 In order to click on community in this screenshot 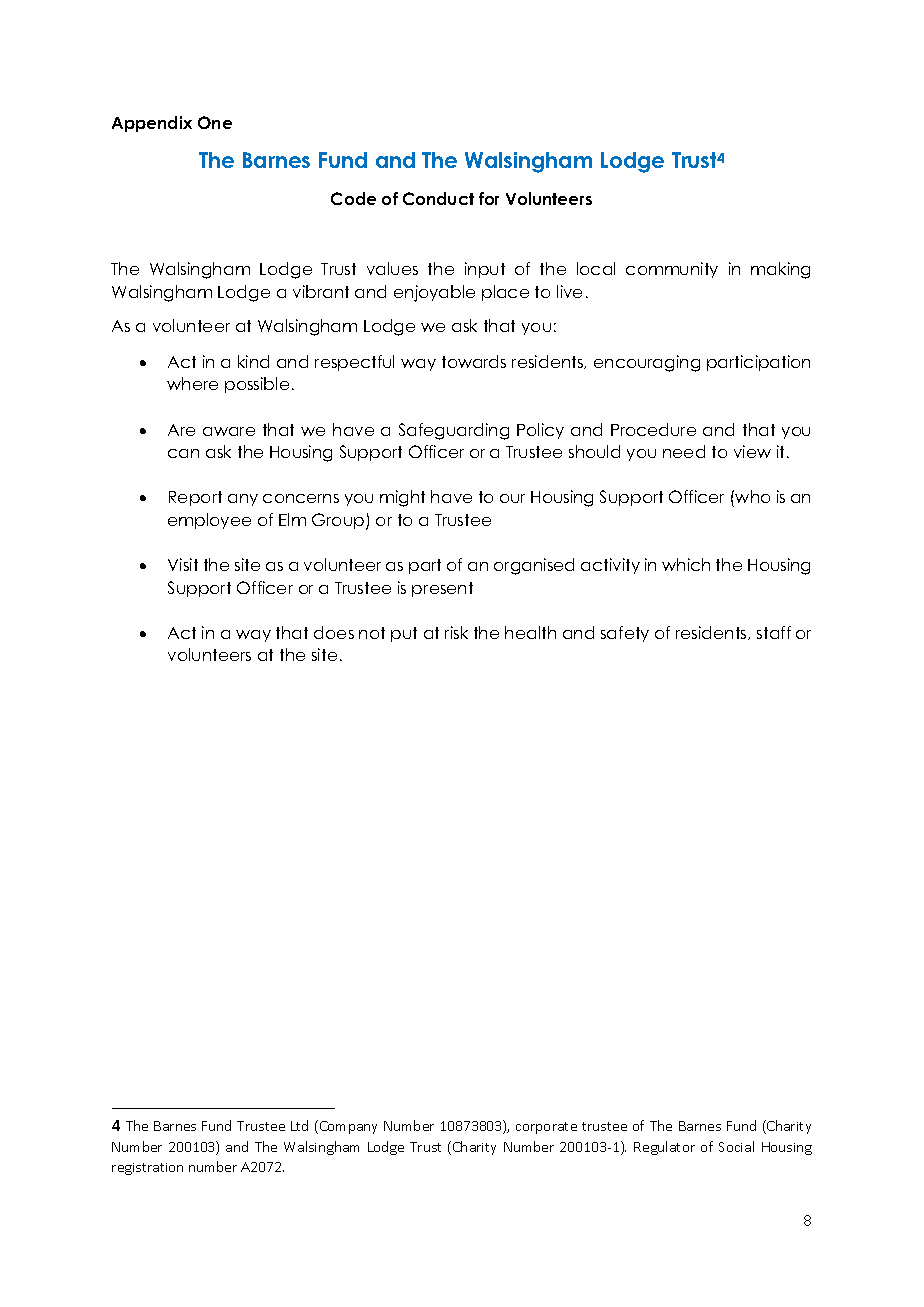, I will do `click(672, 270)`.
